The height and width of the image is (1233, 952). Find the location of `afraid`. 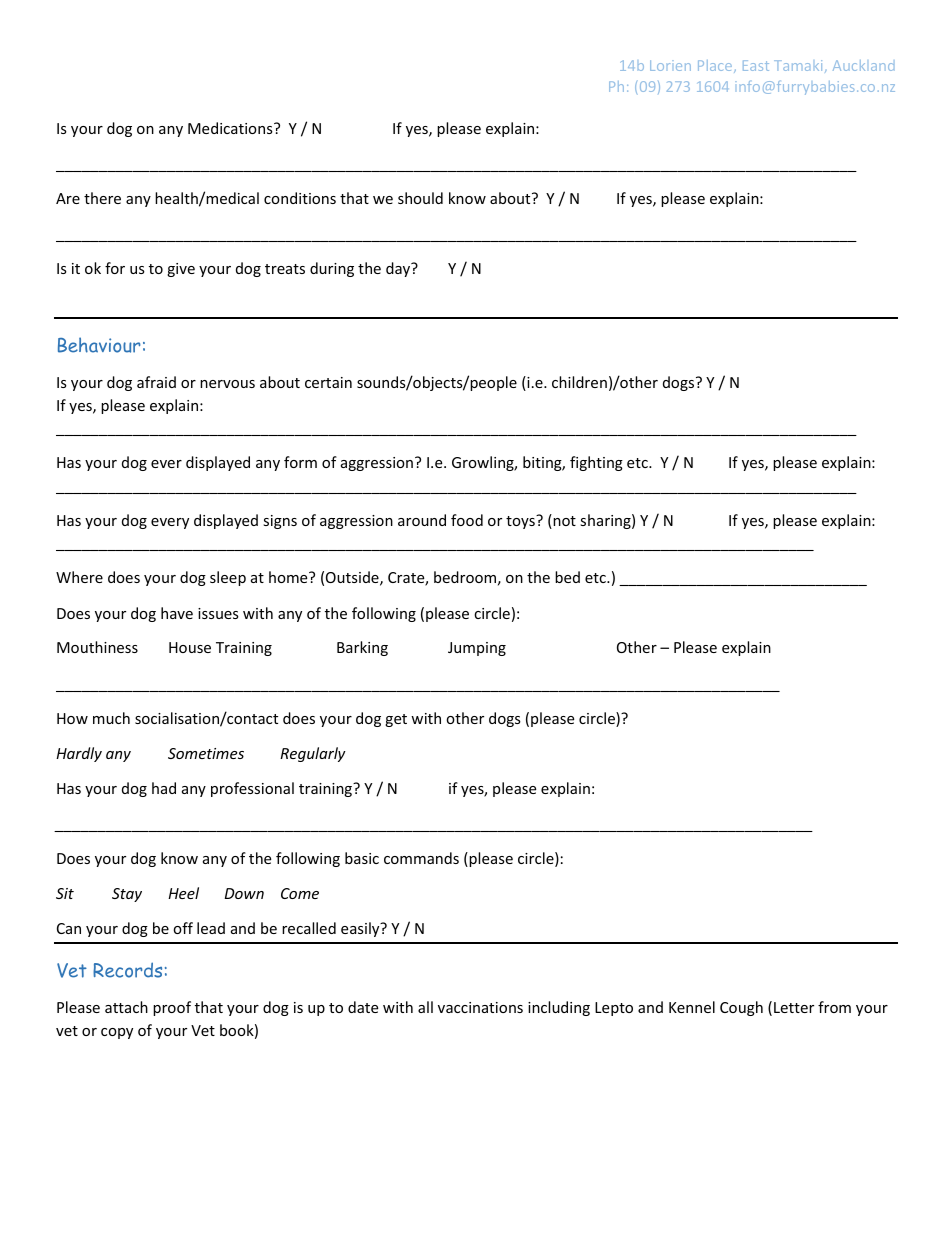

afraid is located at coordinates (156, 382).
